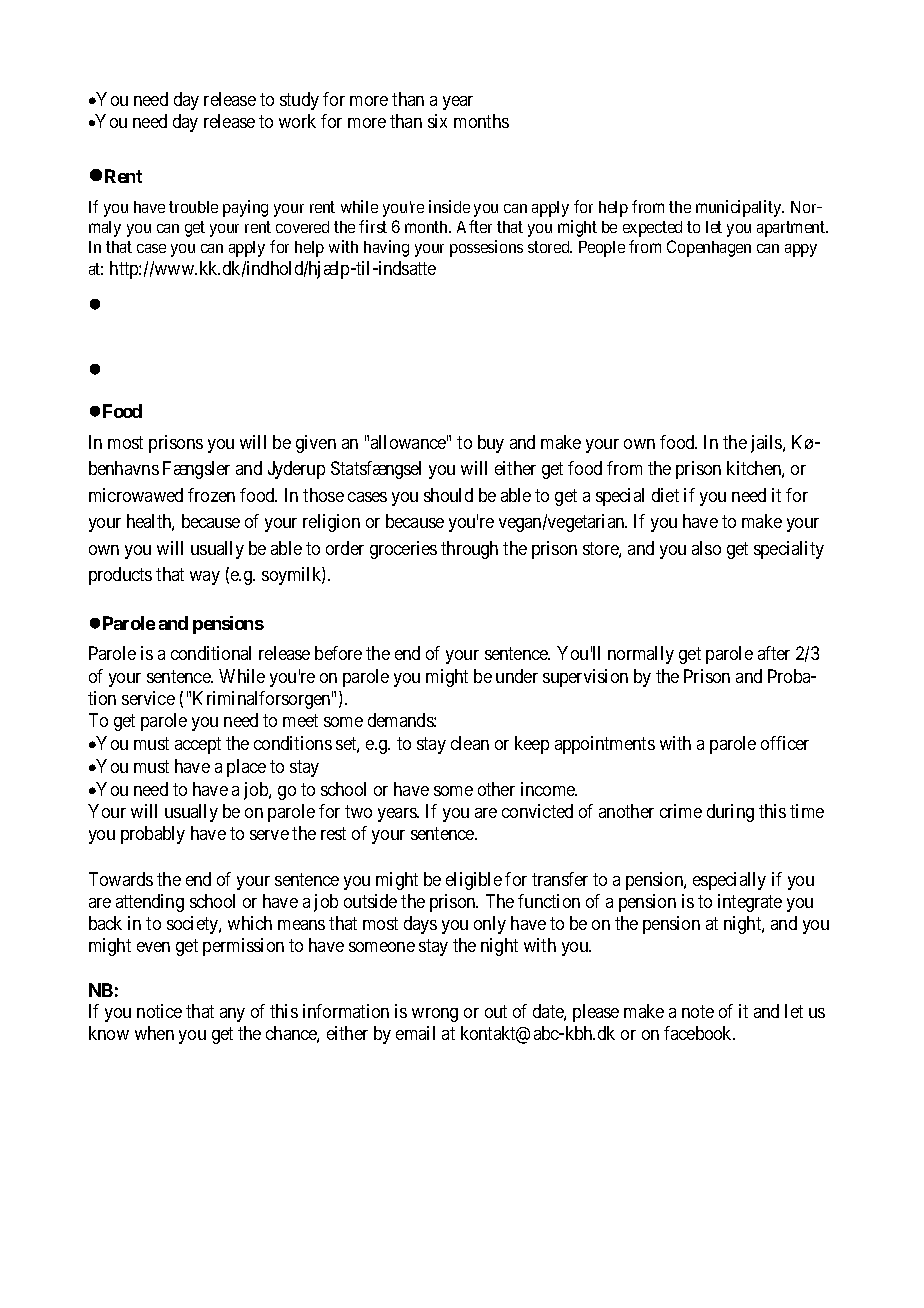  I want to click on buy, so click(491, 444).
